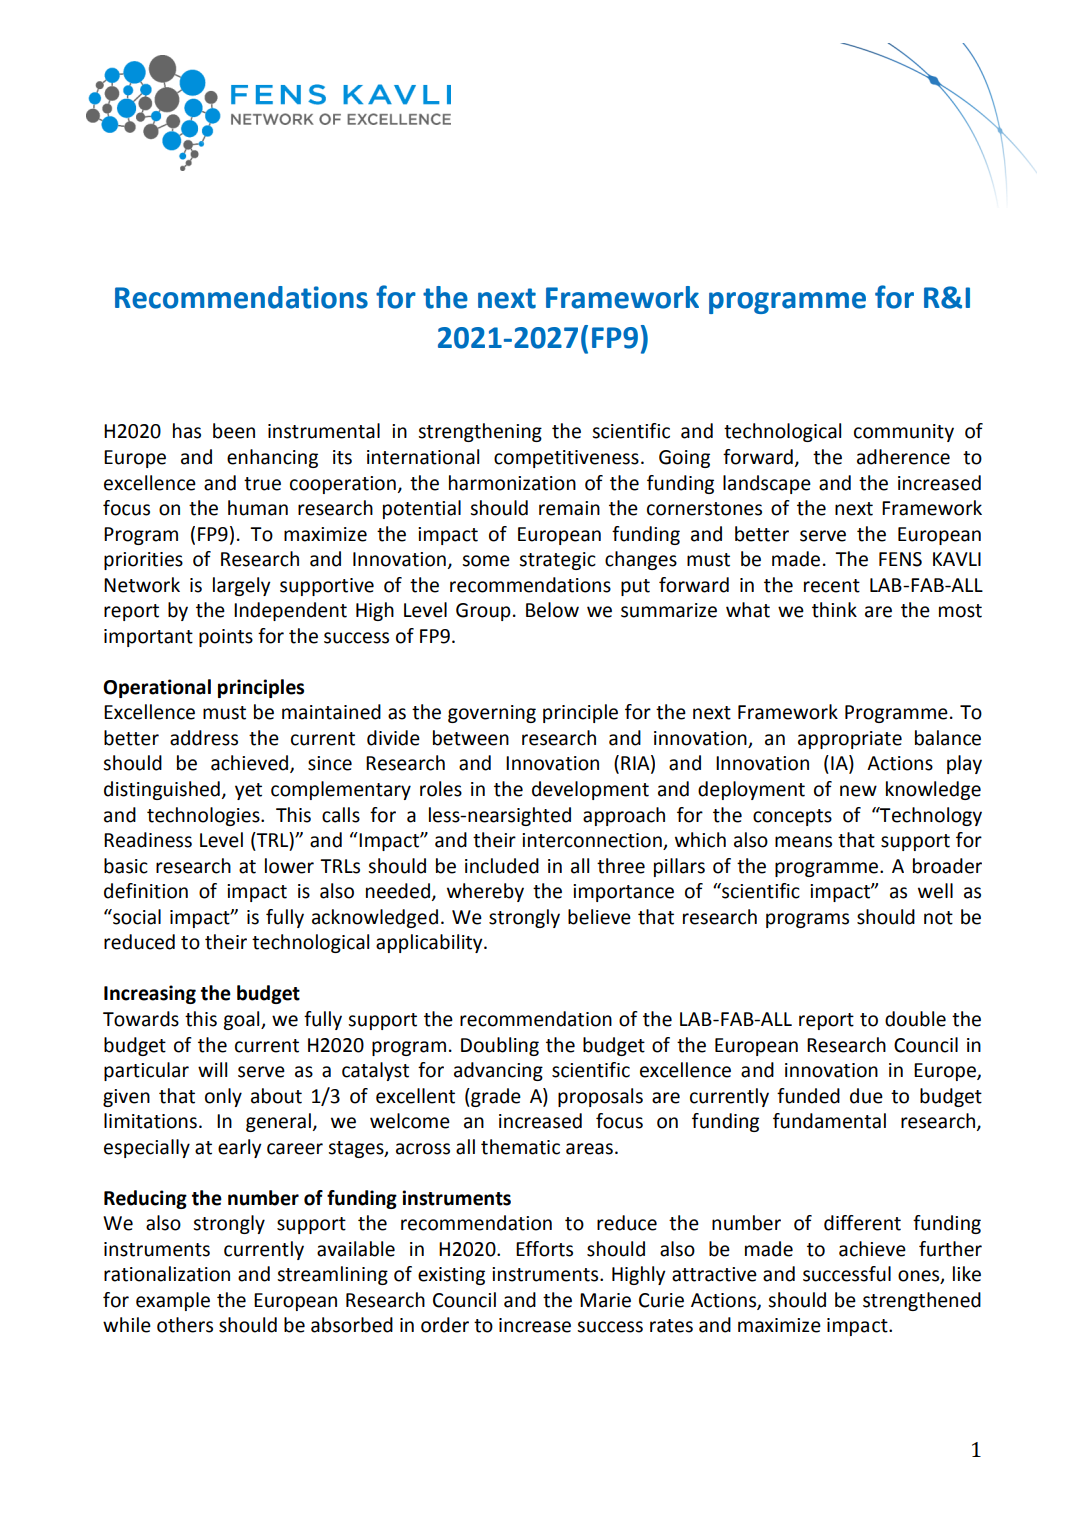 The width and height of the screenshot is (1085, 1536). I want to click on competitiveness, so click(566, 459).
